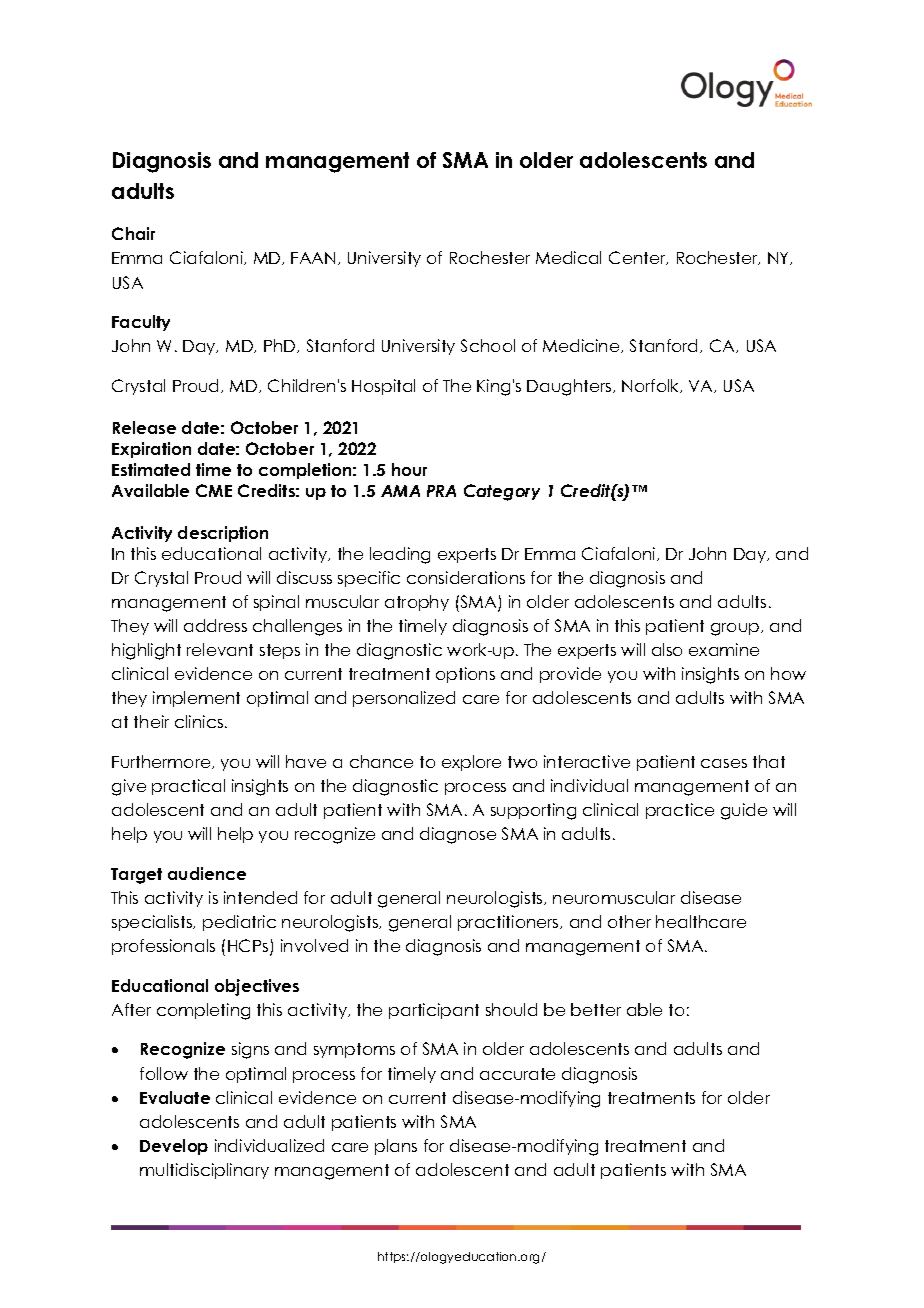  What do you see at coordinates (638, 258) in the screenshot?
I see `Center` at bounding box center [638, 258].
